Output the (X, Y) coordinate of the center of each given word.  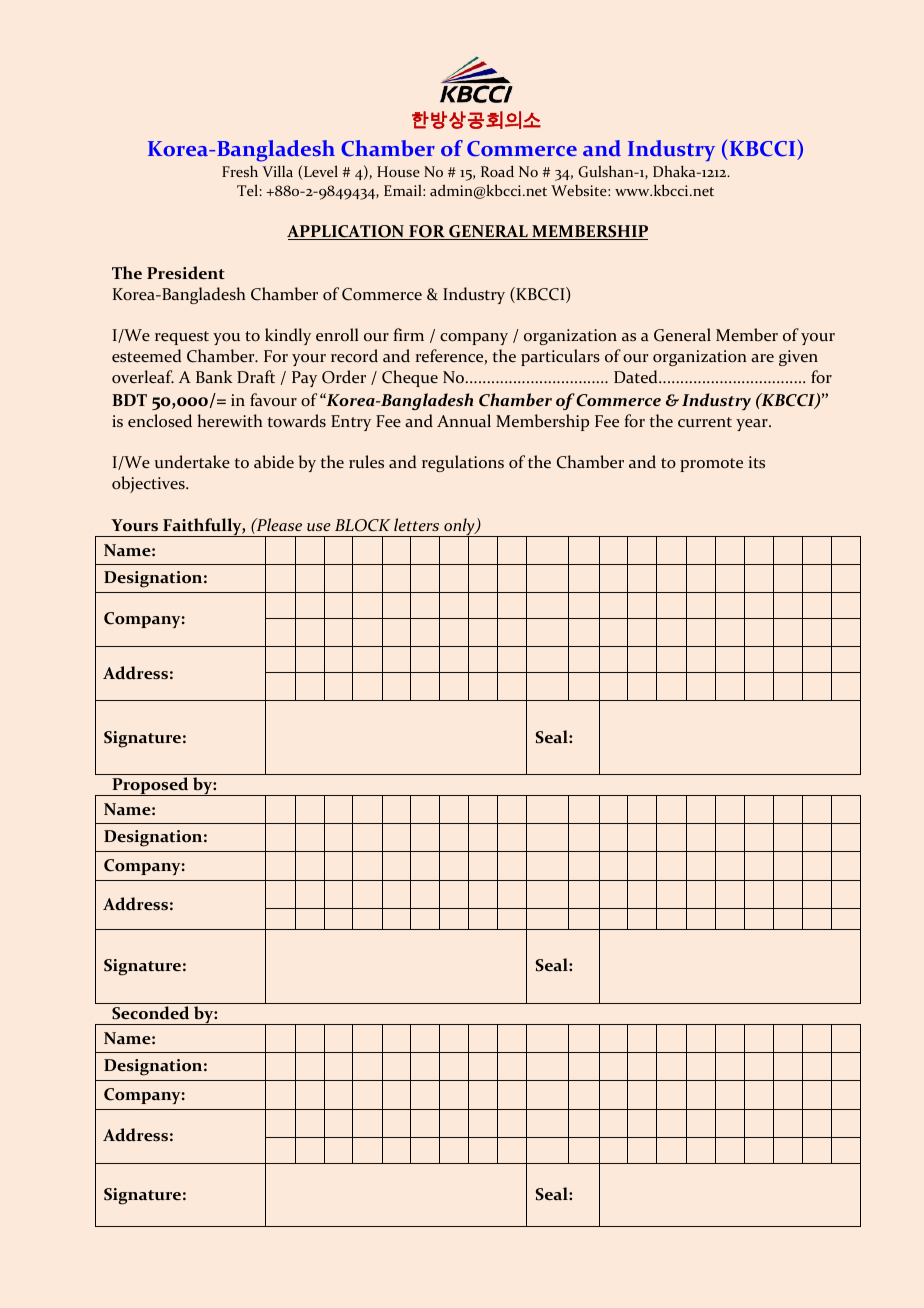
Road (497, 171)
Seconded (150, 1013)
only (459, 528)
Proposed (150, 786)
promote (711, 465)
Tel (247, 190)
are (762, 358)
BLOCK (363, 525)
